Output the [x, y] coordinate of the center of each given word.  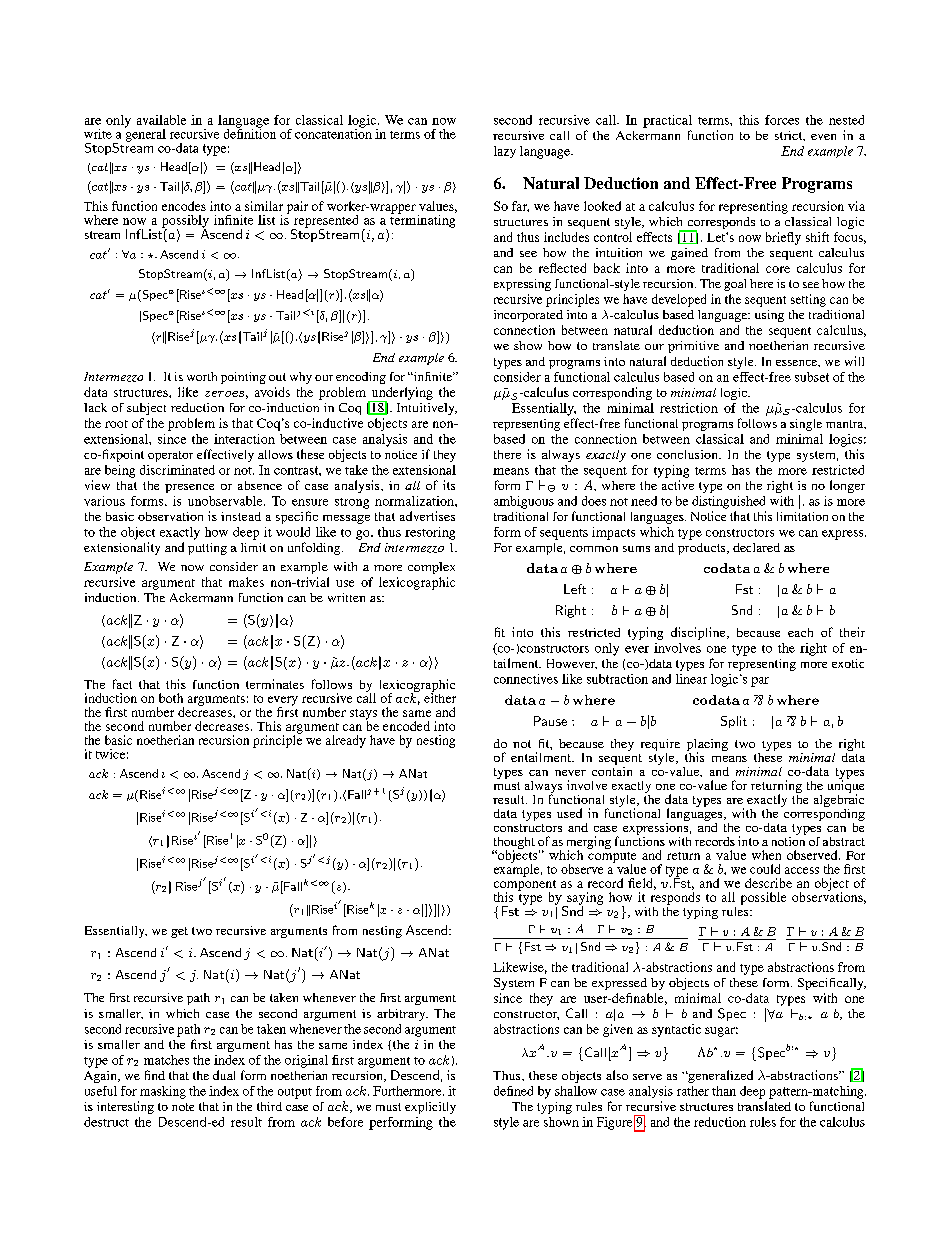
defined [513, 1091]
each [800, 632]
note [183, 1107]
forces [782, 120]
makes [246, 582]
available [161, 120]
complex [431, 568]
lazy [505, 152]
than [724, 1091]
